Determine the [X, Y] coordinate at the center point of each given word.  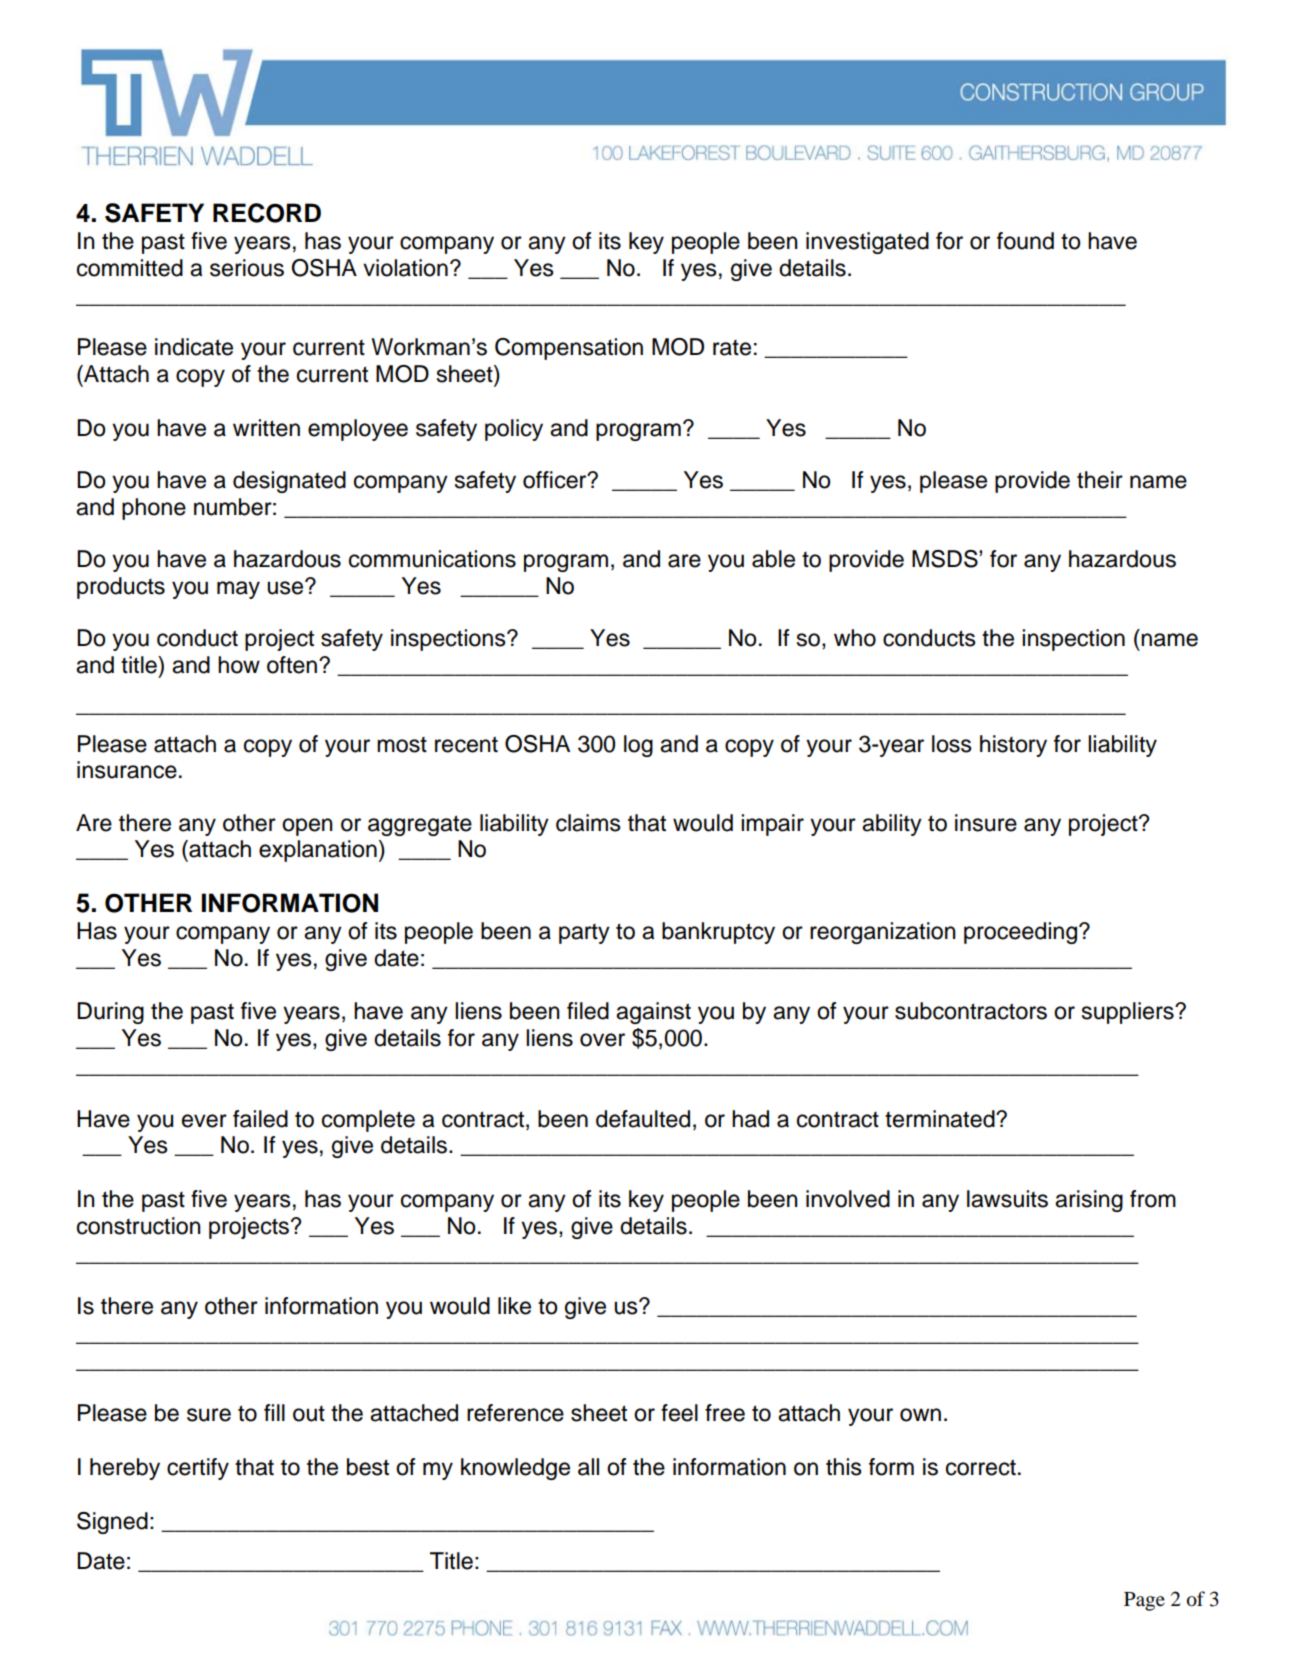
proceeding [1022, 933]
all [588, 1467]
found [1025, 241]
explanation [318, 851]
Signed [112, 1523]
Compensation [569, 349]
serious [247, 268]
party [584, 934]
